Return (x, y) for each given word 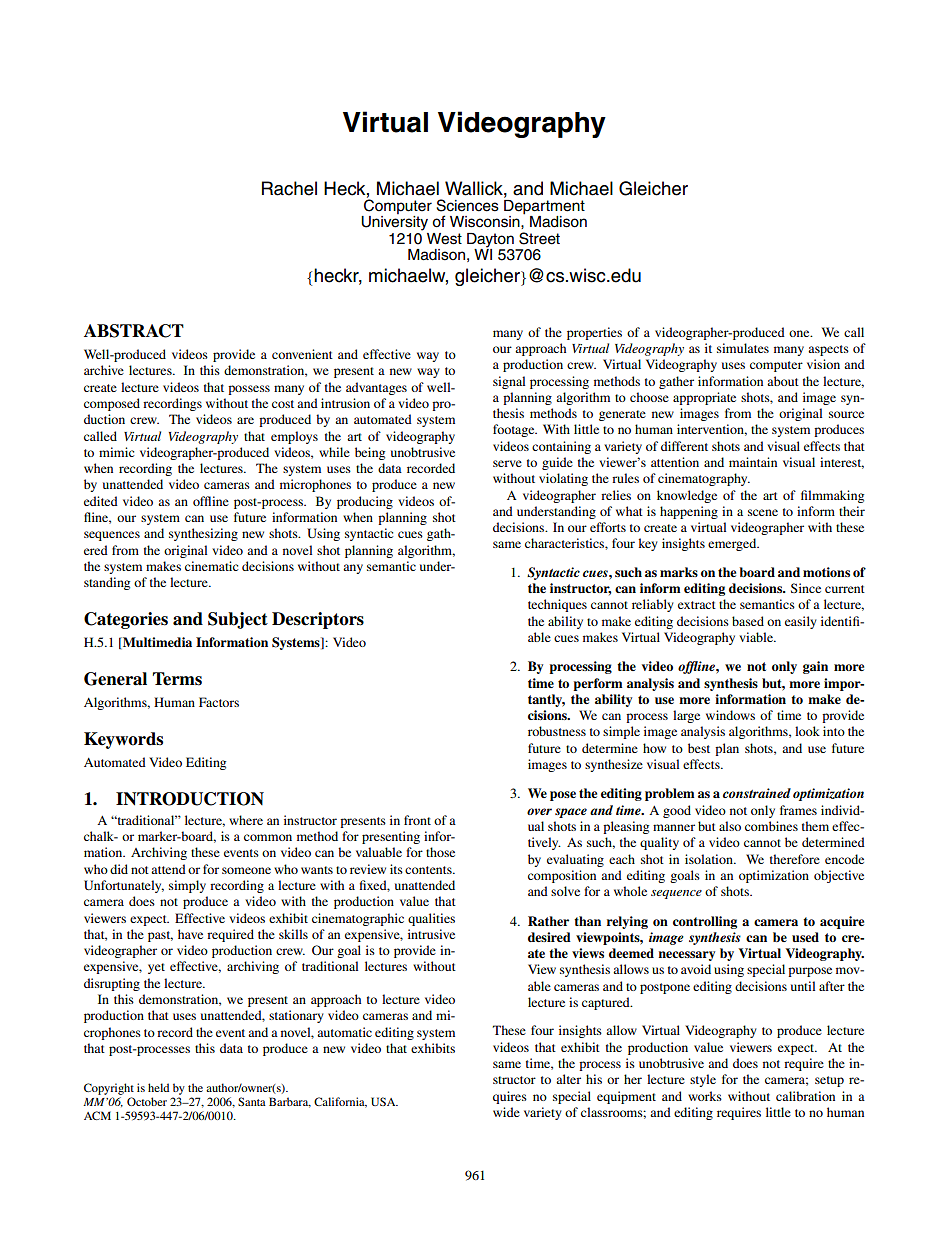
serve (507, 463)
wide (506, 1112)
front (417, 820)
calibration (805, 1096)
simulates (743, 348)
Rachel (289, 188)
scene (763, 512)
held (158, 1087)
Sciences (467, 205)
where (246, 820)
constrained (757, 793)
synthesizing (203, 534)
